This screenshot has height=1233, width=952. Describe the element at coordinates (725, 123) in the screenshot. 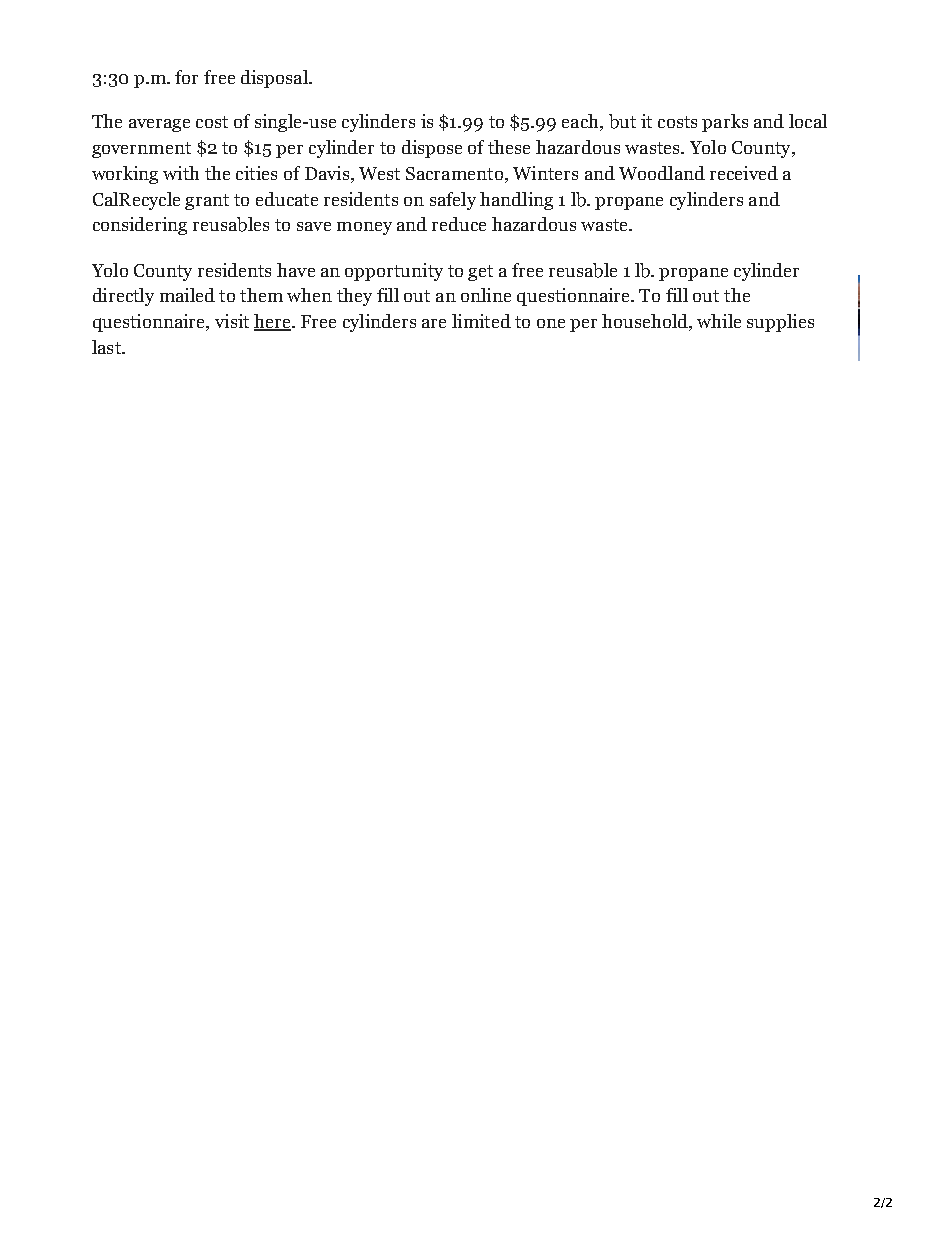

I see `parks` at that location.
